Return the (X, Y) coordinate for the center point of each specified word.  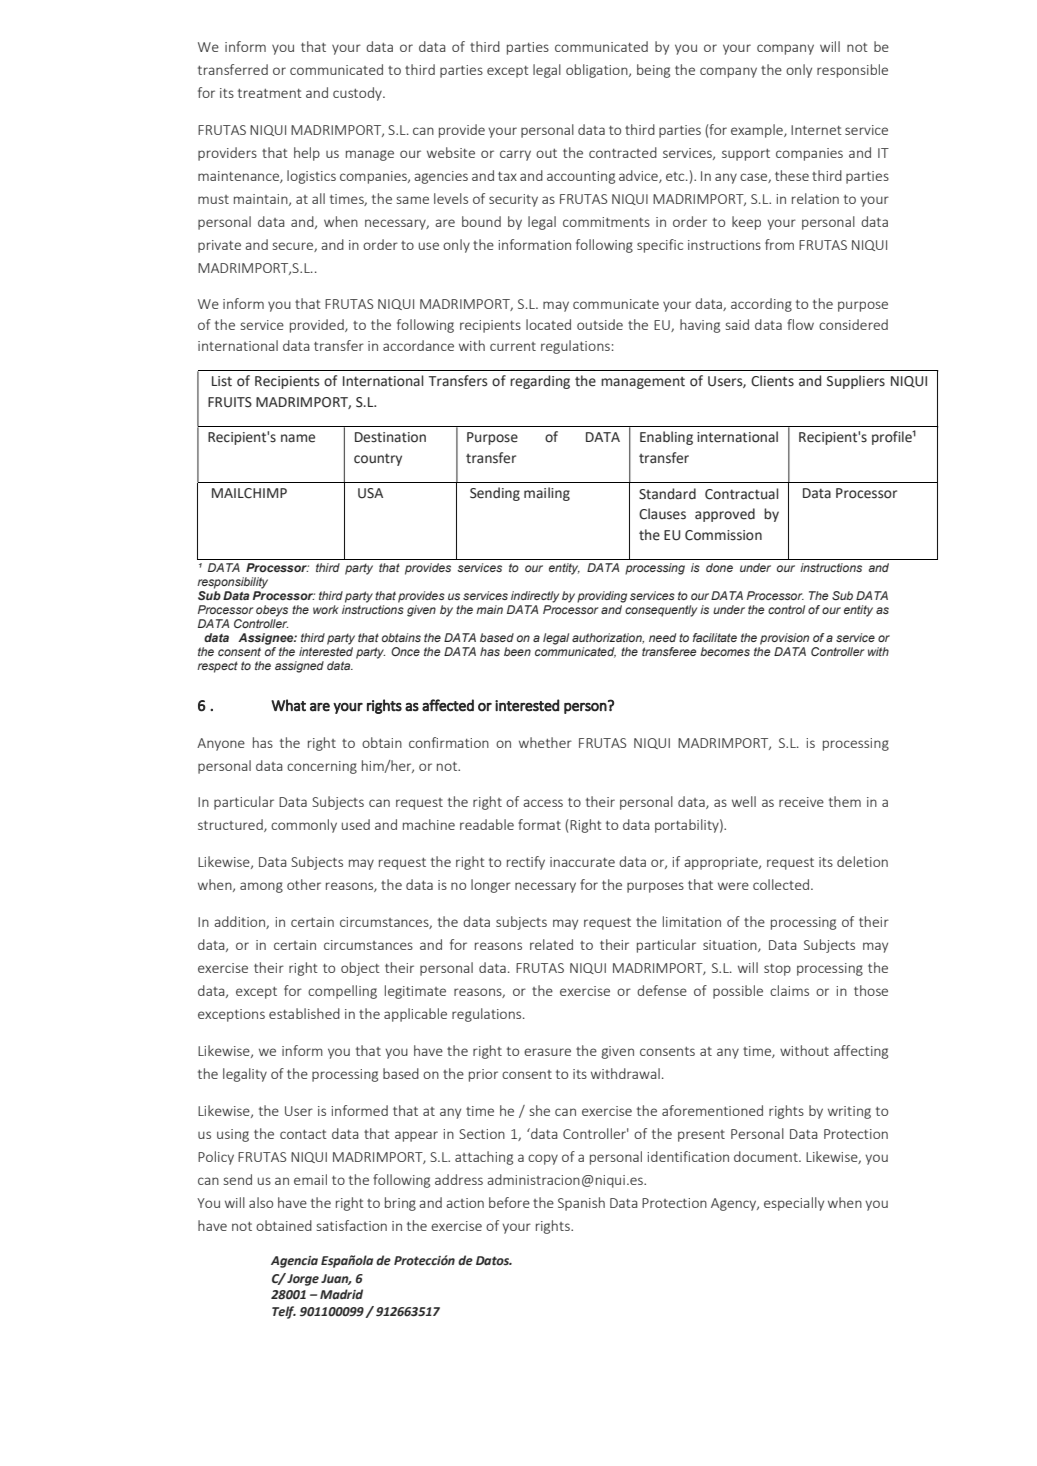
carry (515, 155)
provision (784, 639)
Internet (816, 130)
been (517, 651)
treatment (270, 93)
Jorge (303, 1280)
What (288, 705)
